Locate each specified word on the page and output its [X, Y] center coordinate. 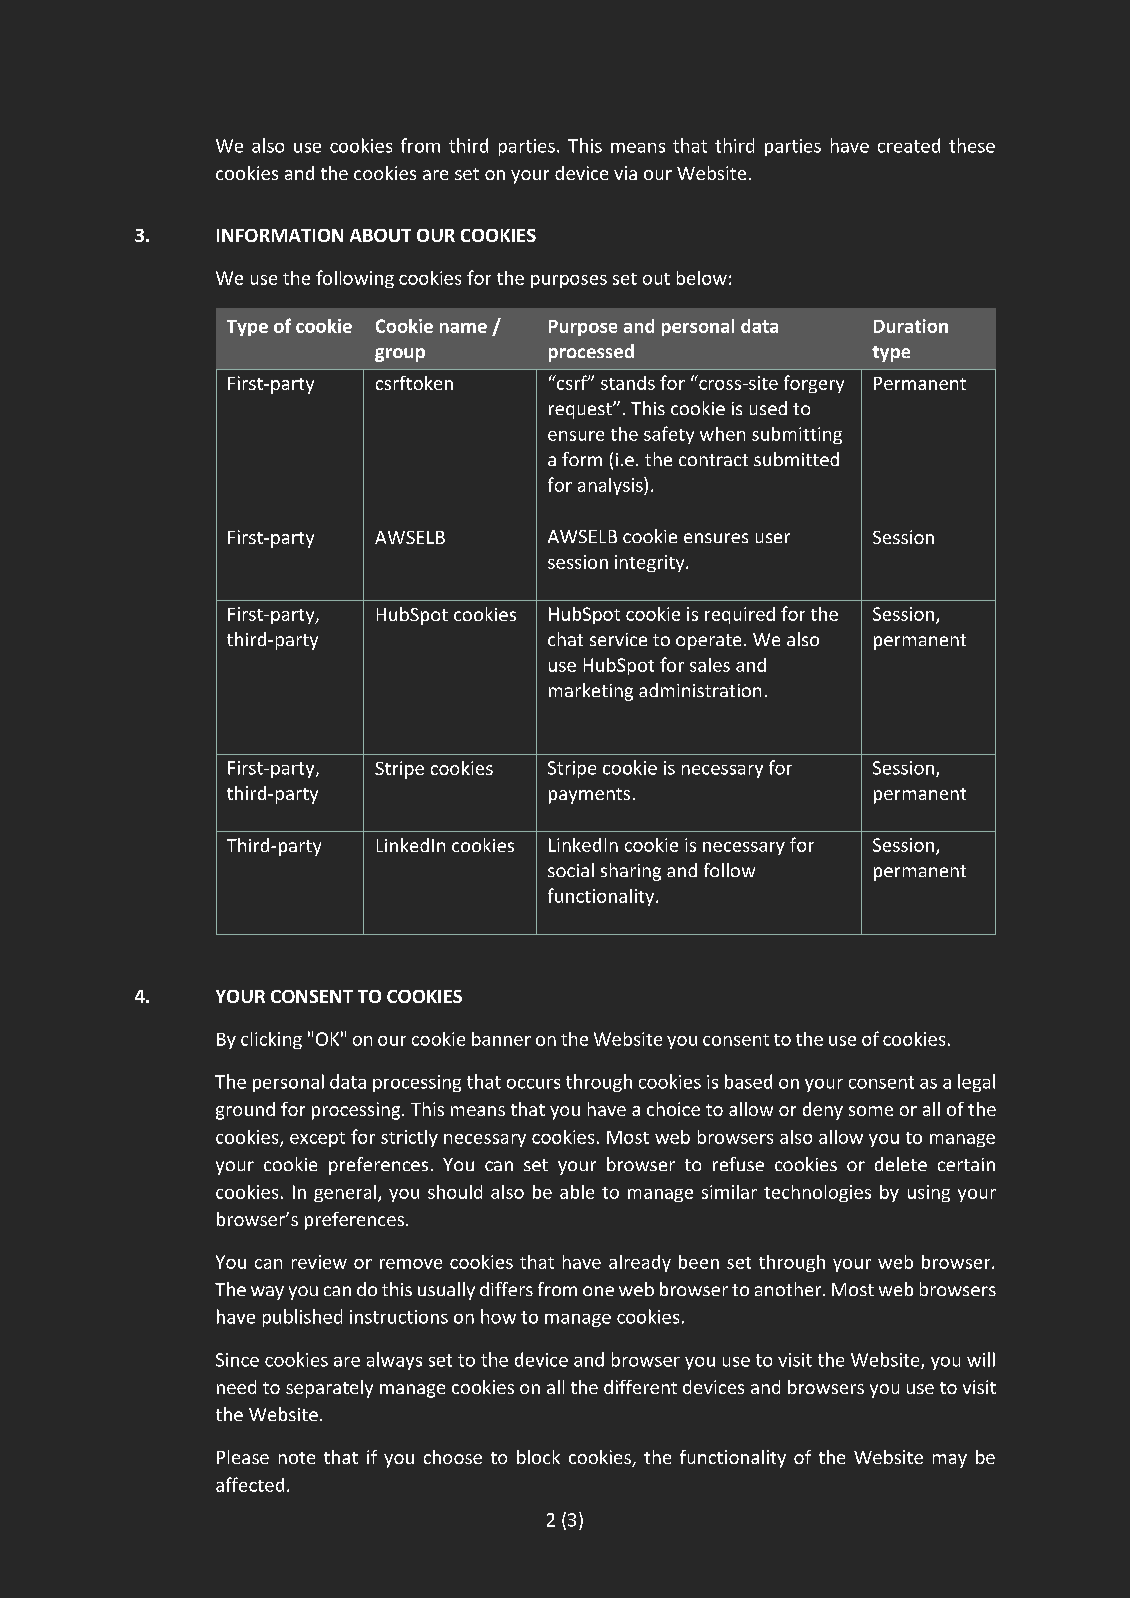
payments [589, 796]
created [909, 145]
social [571, 870]
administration [700, 690]
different [640, 1387]
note [297, 1458]
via [625, 173]
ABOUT [380, 235]
